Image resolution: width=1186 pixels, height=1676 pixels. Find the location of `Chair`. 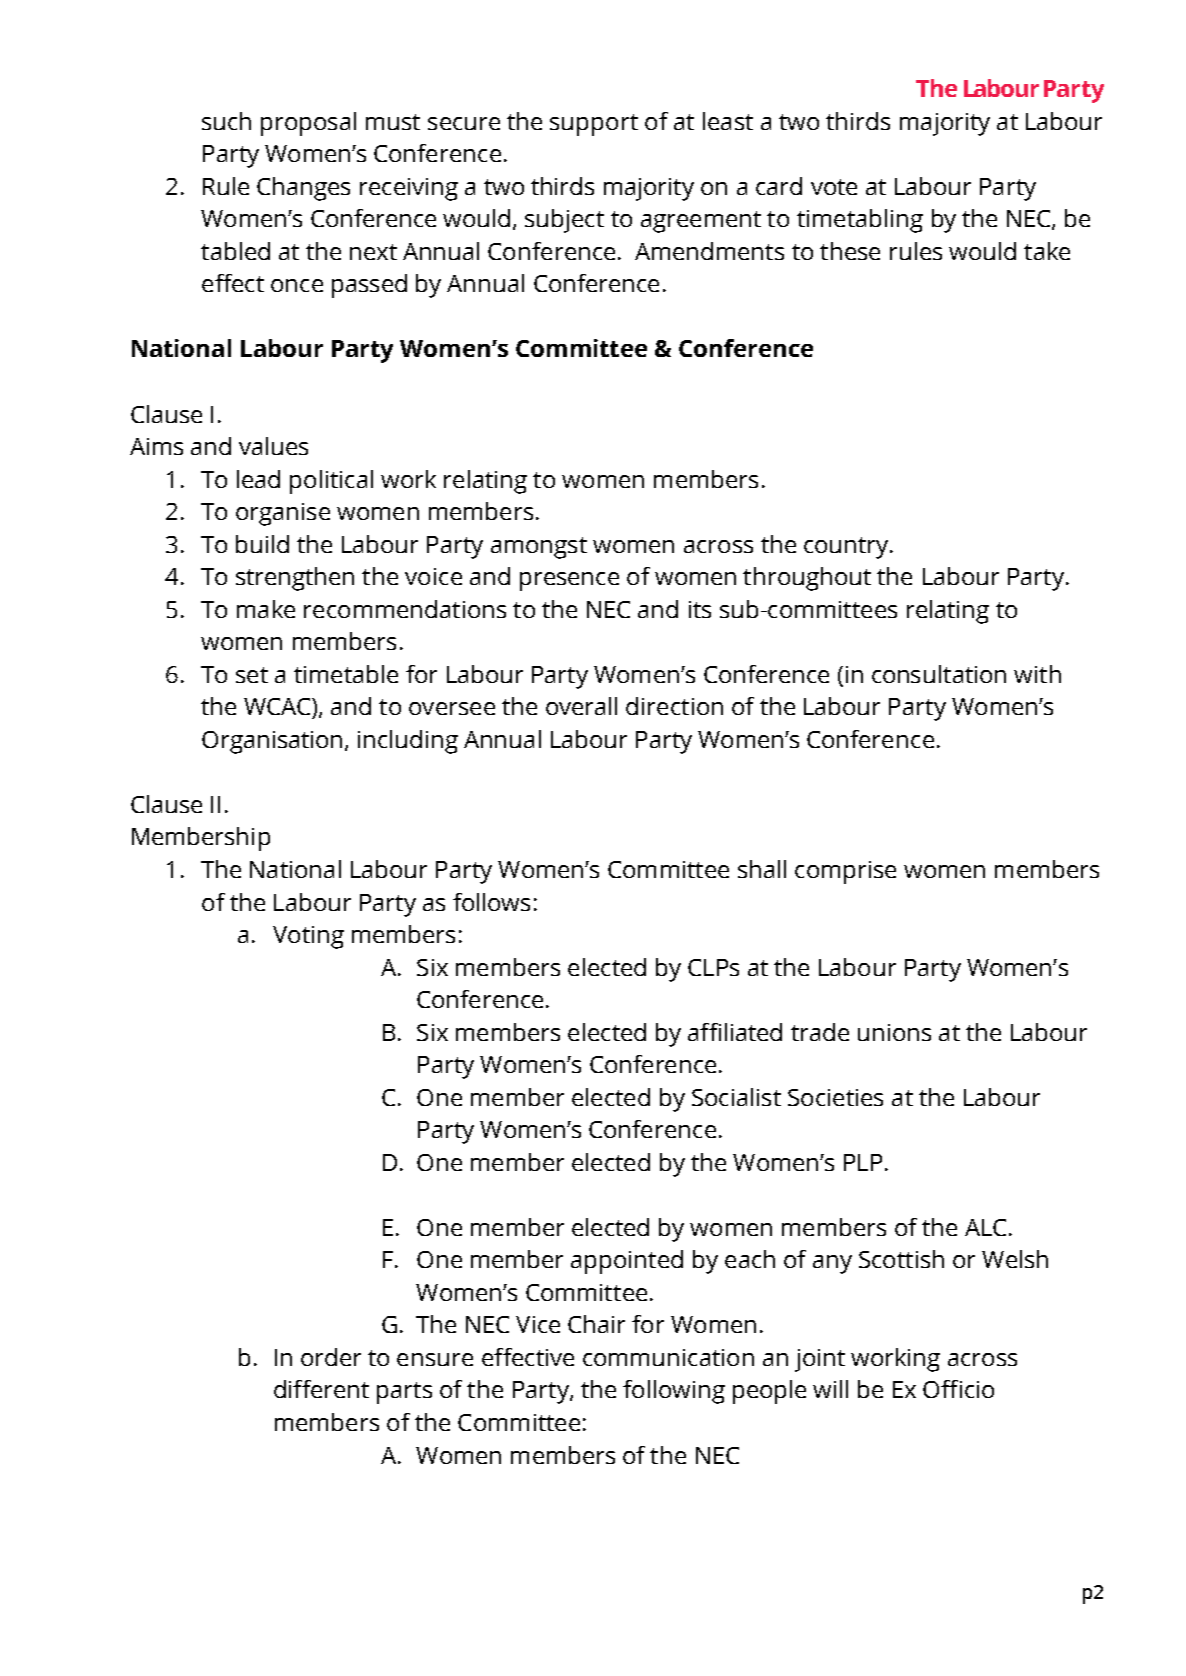

Chair is located at coordinates (596, 1324).
